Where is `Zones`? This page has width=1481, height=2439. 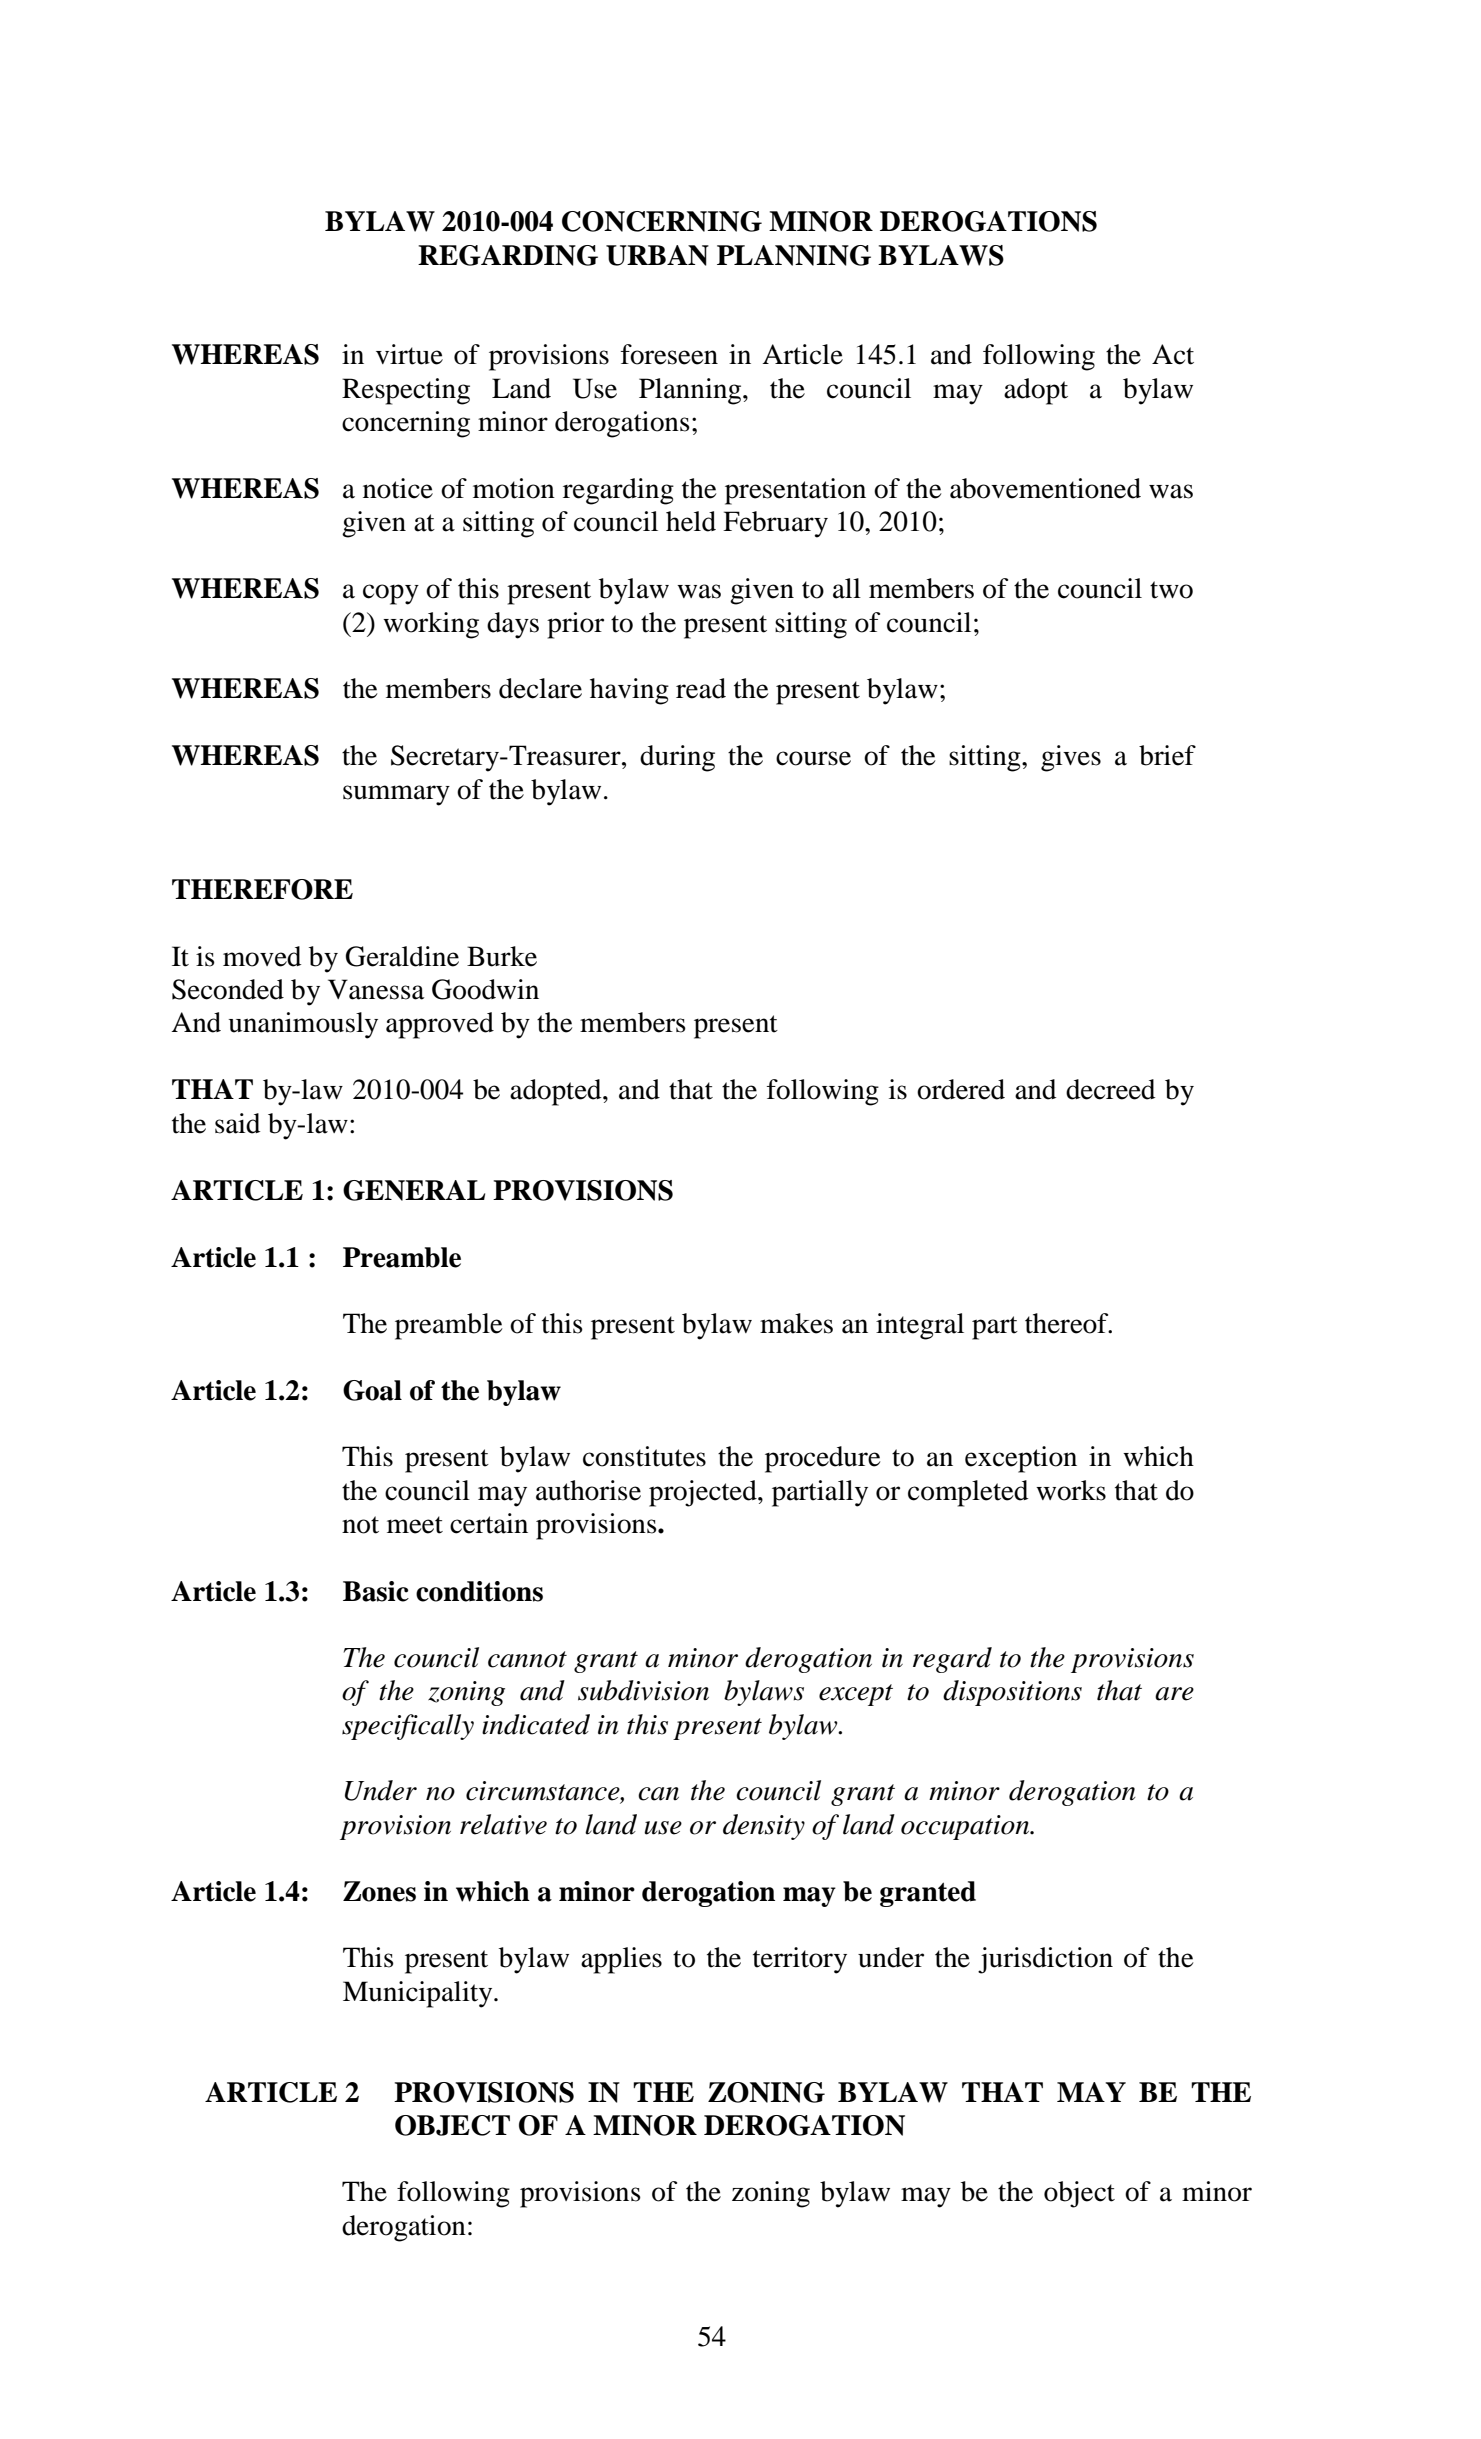 Zones is located at coordinates (379, 1891).
